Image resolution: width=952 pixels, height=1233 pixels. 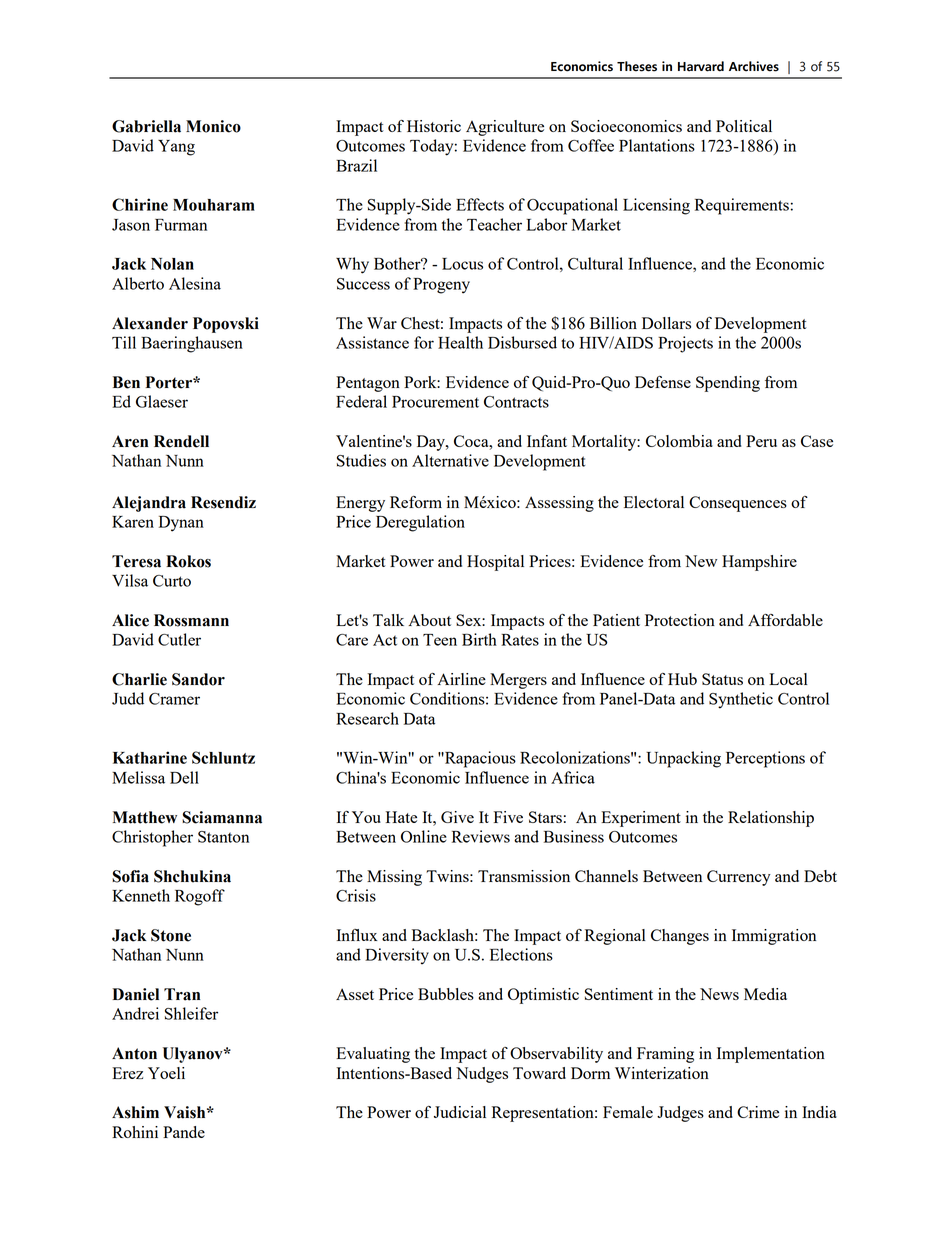 What do you see at coordinates (758, 1112) in the screenshot?
I see `Crime` at bounding box center [758, 1112].
